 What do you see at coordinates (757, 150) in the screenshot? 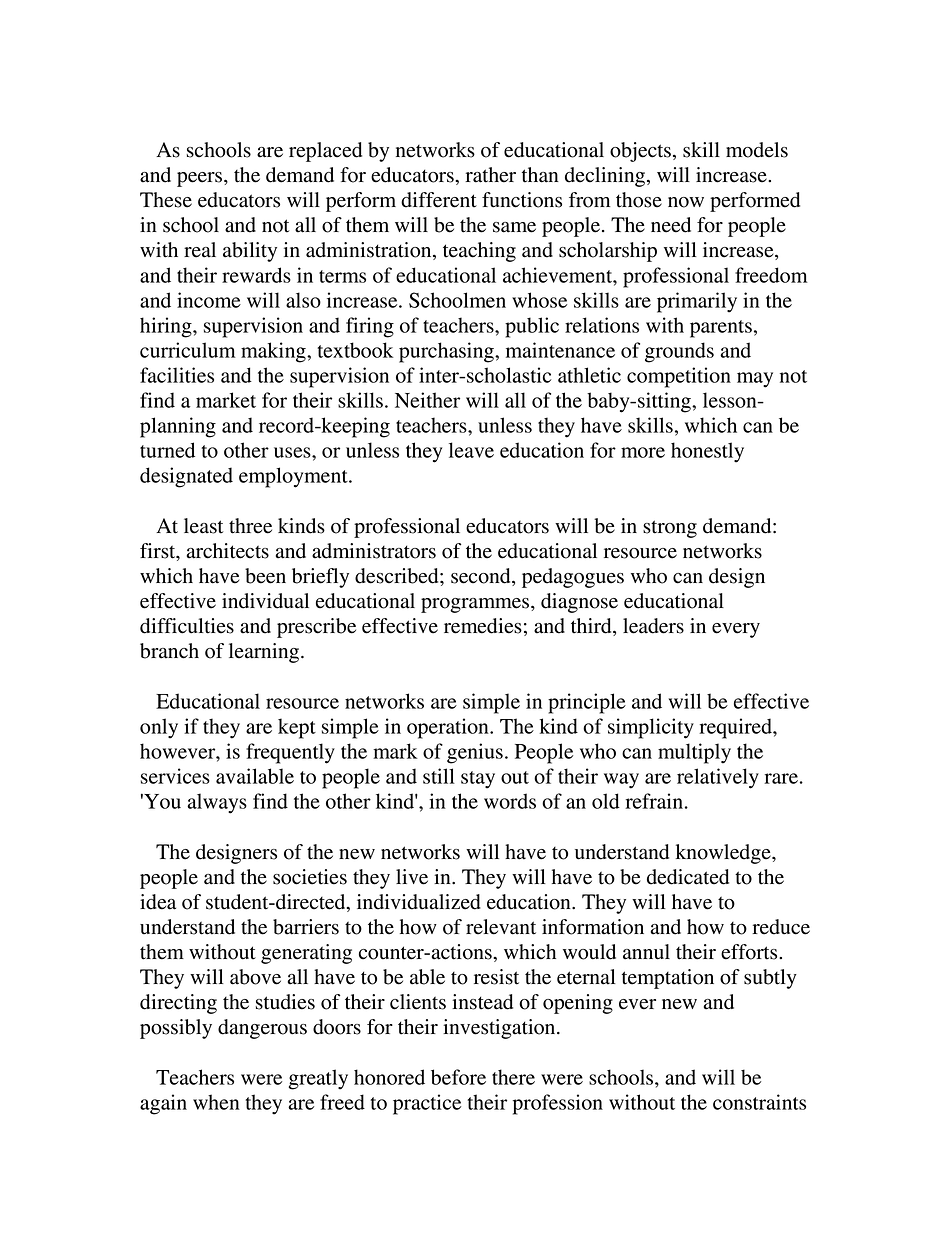
I see `models` at bounding box center [757, 150].
